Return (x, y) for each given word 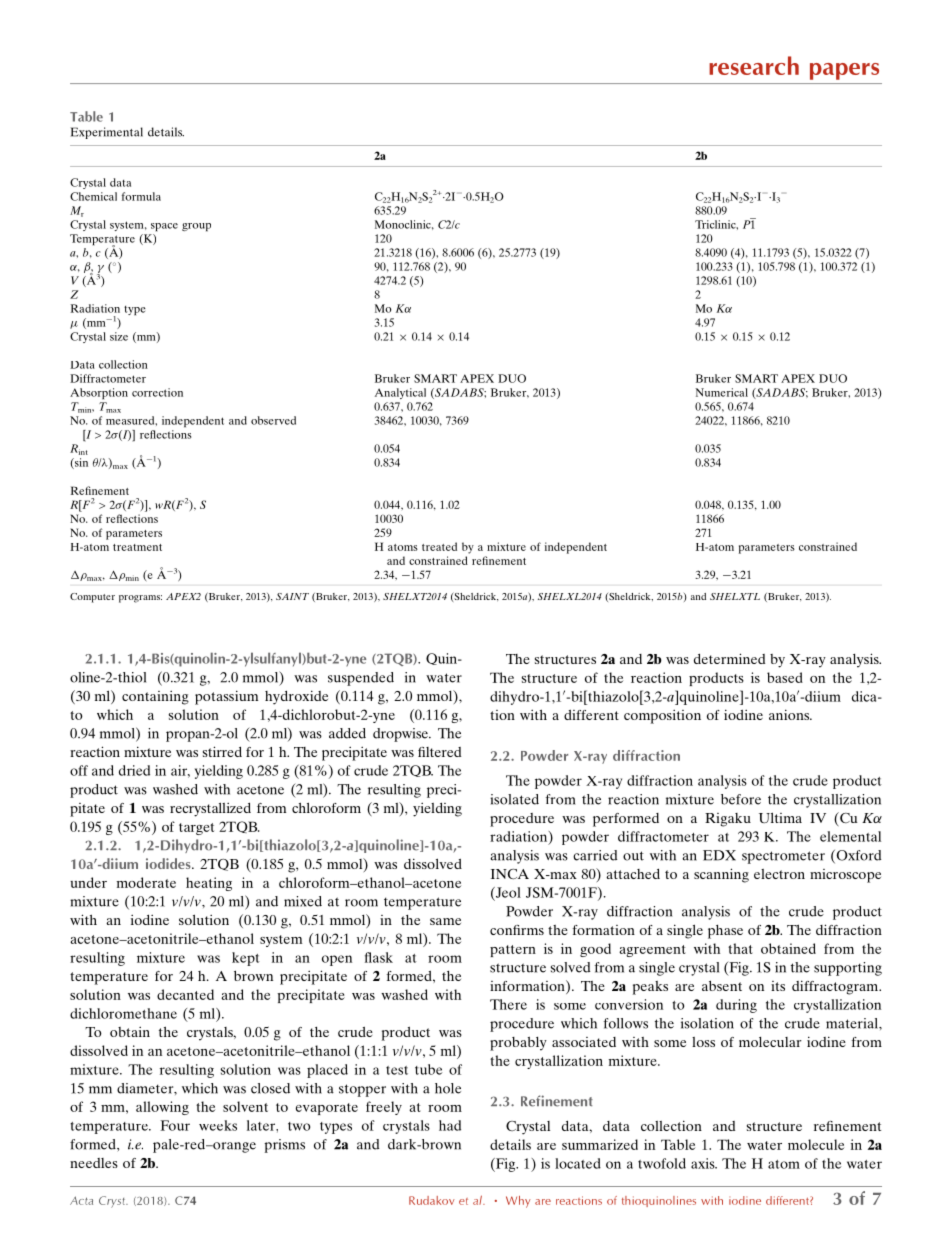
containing (155, 697)
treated (439, 546)
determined (729, 658)
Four (175, 1125)
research (754, 65)
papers (844, 71)
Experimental (107, 133)
